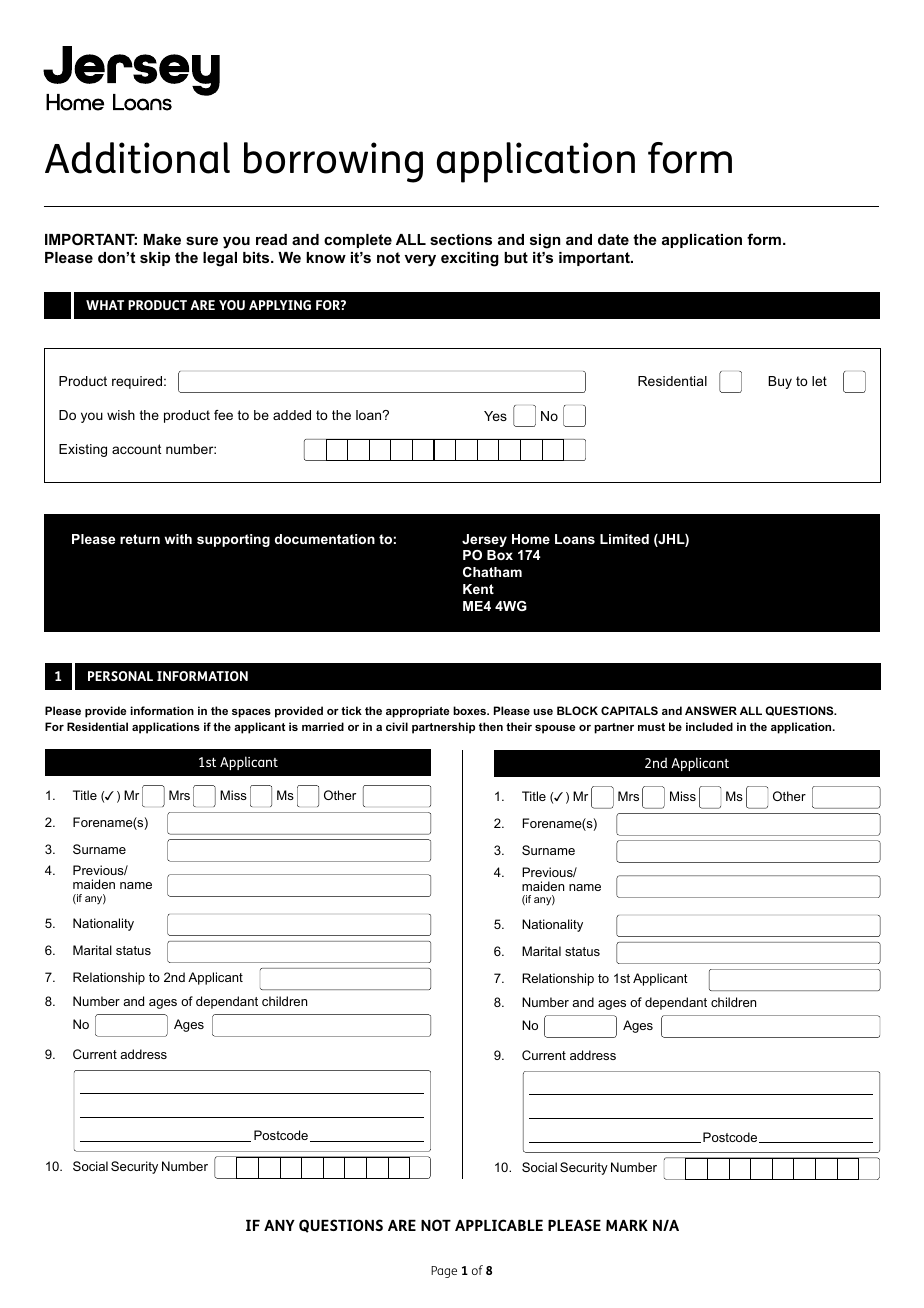 The image size is (924, 1308). I want to click on sections, so click(461, 239).
